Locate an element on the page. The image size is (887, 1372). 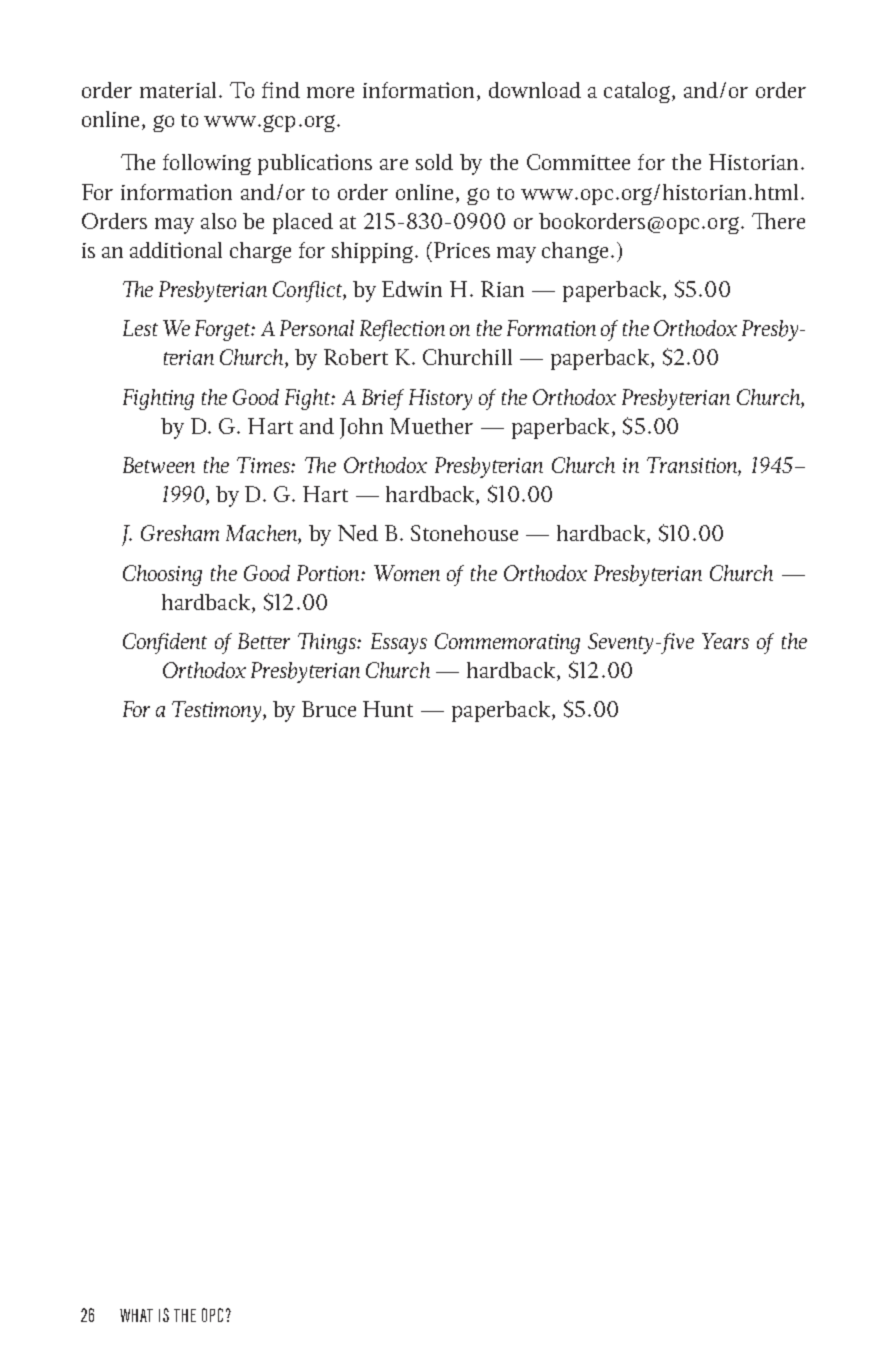
History is located at coordinates (440, 399).
